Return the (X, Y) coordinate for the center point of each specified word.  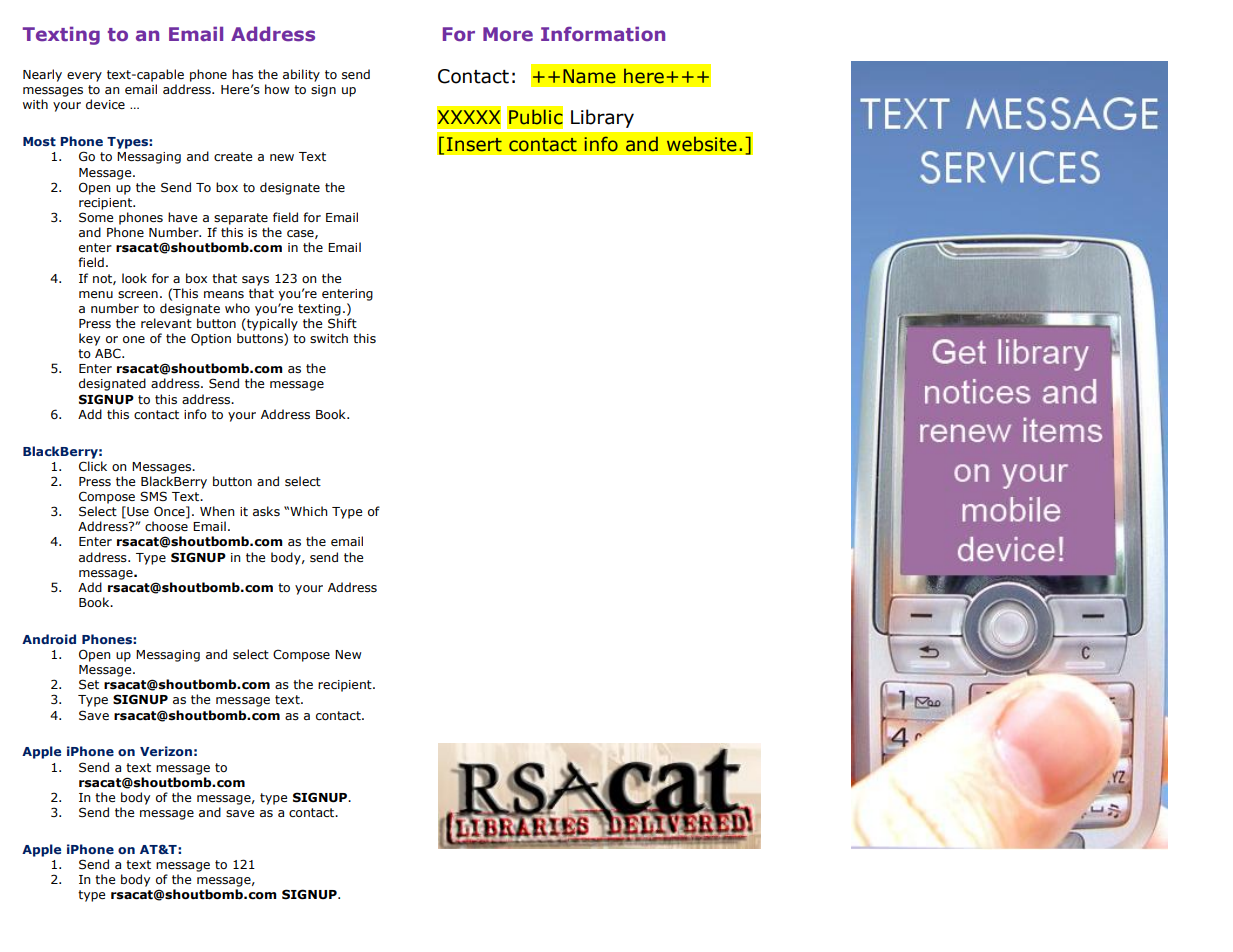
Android (49, 639)
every (84, 77)
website (702, 144)
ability (301, 75)
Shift (342, 323)
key (89, 339)
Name (589, 76)
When (217, 511)
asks (266, 511)
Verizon (166, 751)
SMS (153, 496)
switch (329, 338)
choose (166, 526)
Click (93, 466)
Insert (474, 144)
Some (96, 217)
